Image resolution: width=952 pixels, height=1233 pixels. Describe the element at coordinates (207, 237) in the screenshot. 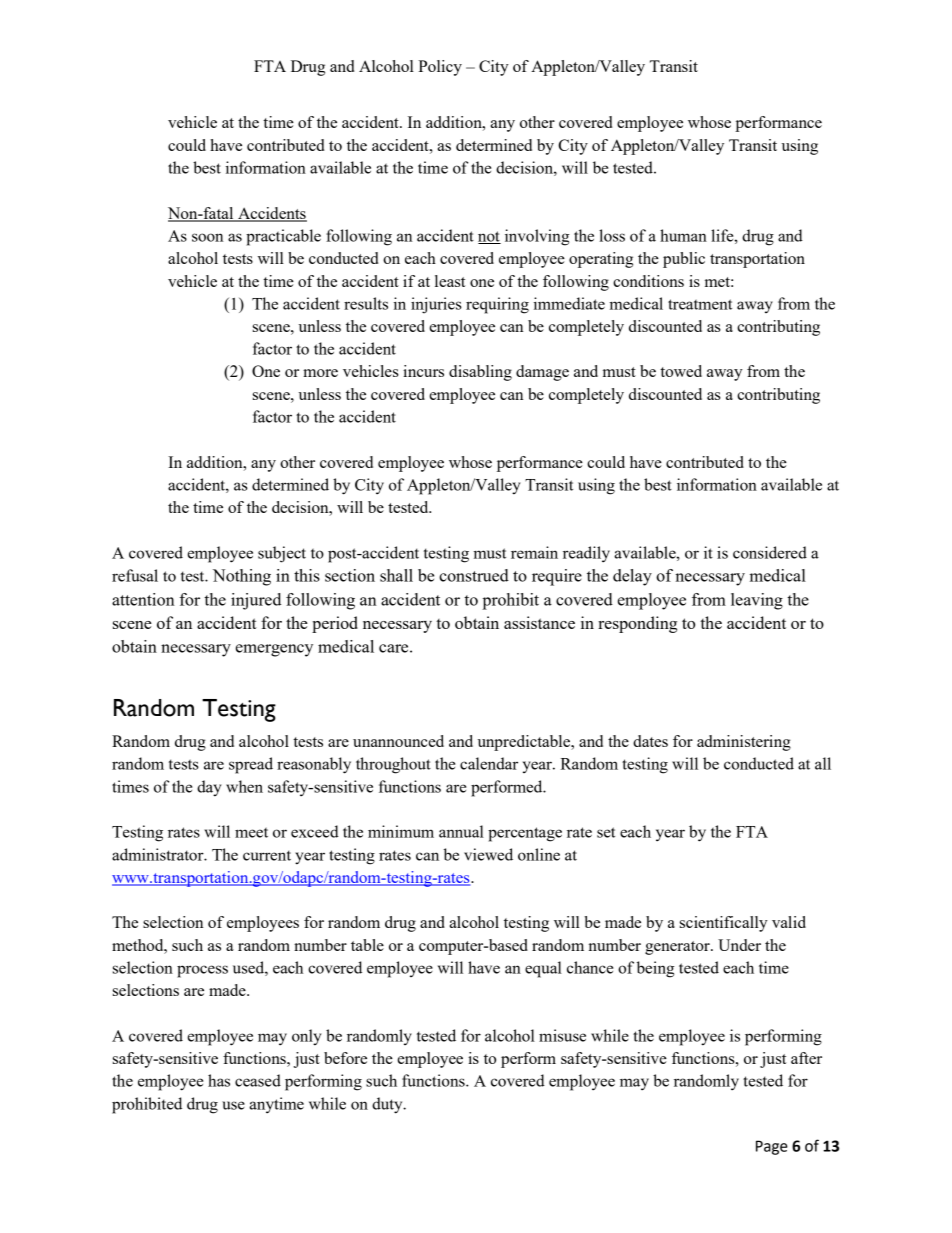

I see `soon` at that location.
